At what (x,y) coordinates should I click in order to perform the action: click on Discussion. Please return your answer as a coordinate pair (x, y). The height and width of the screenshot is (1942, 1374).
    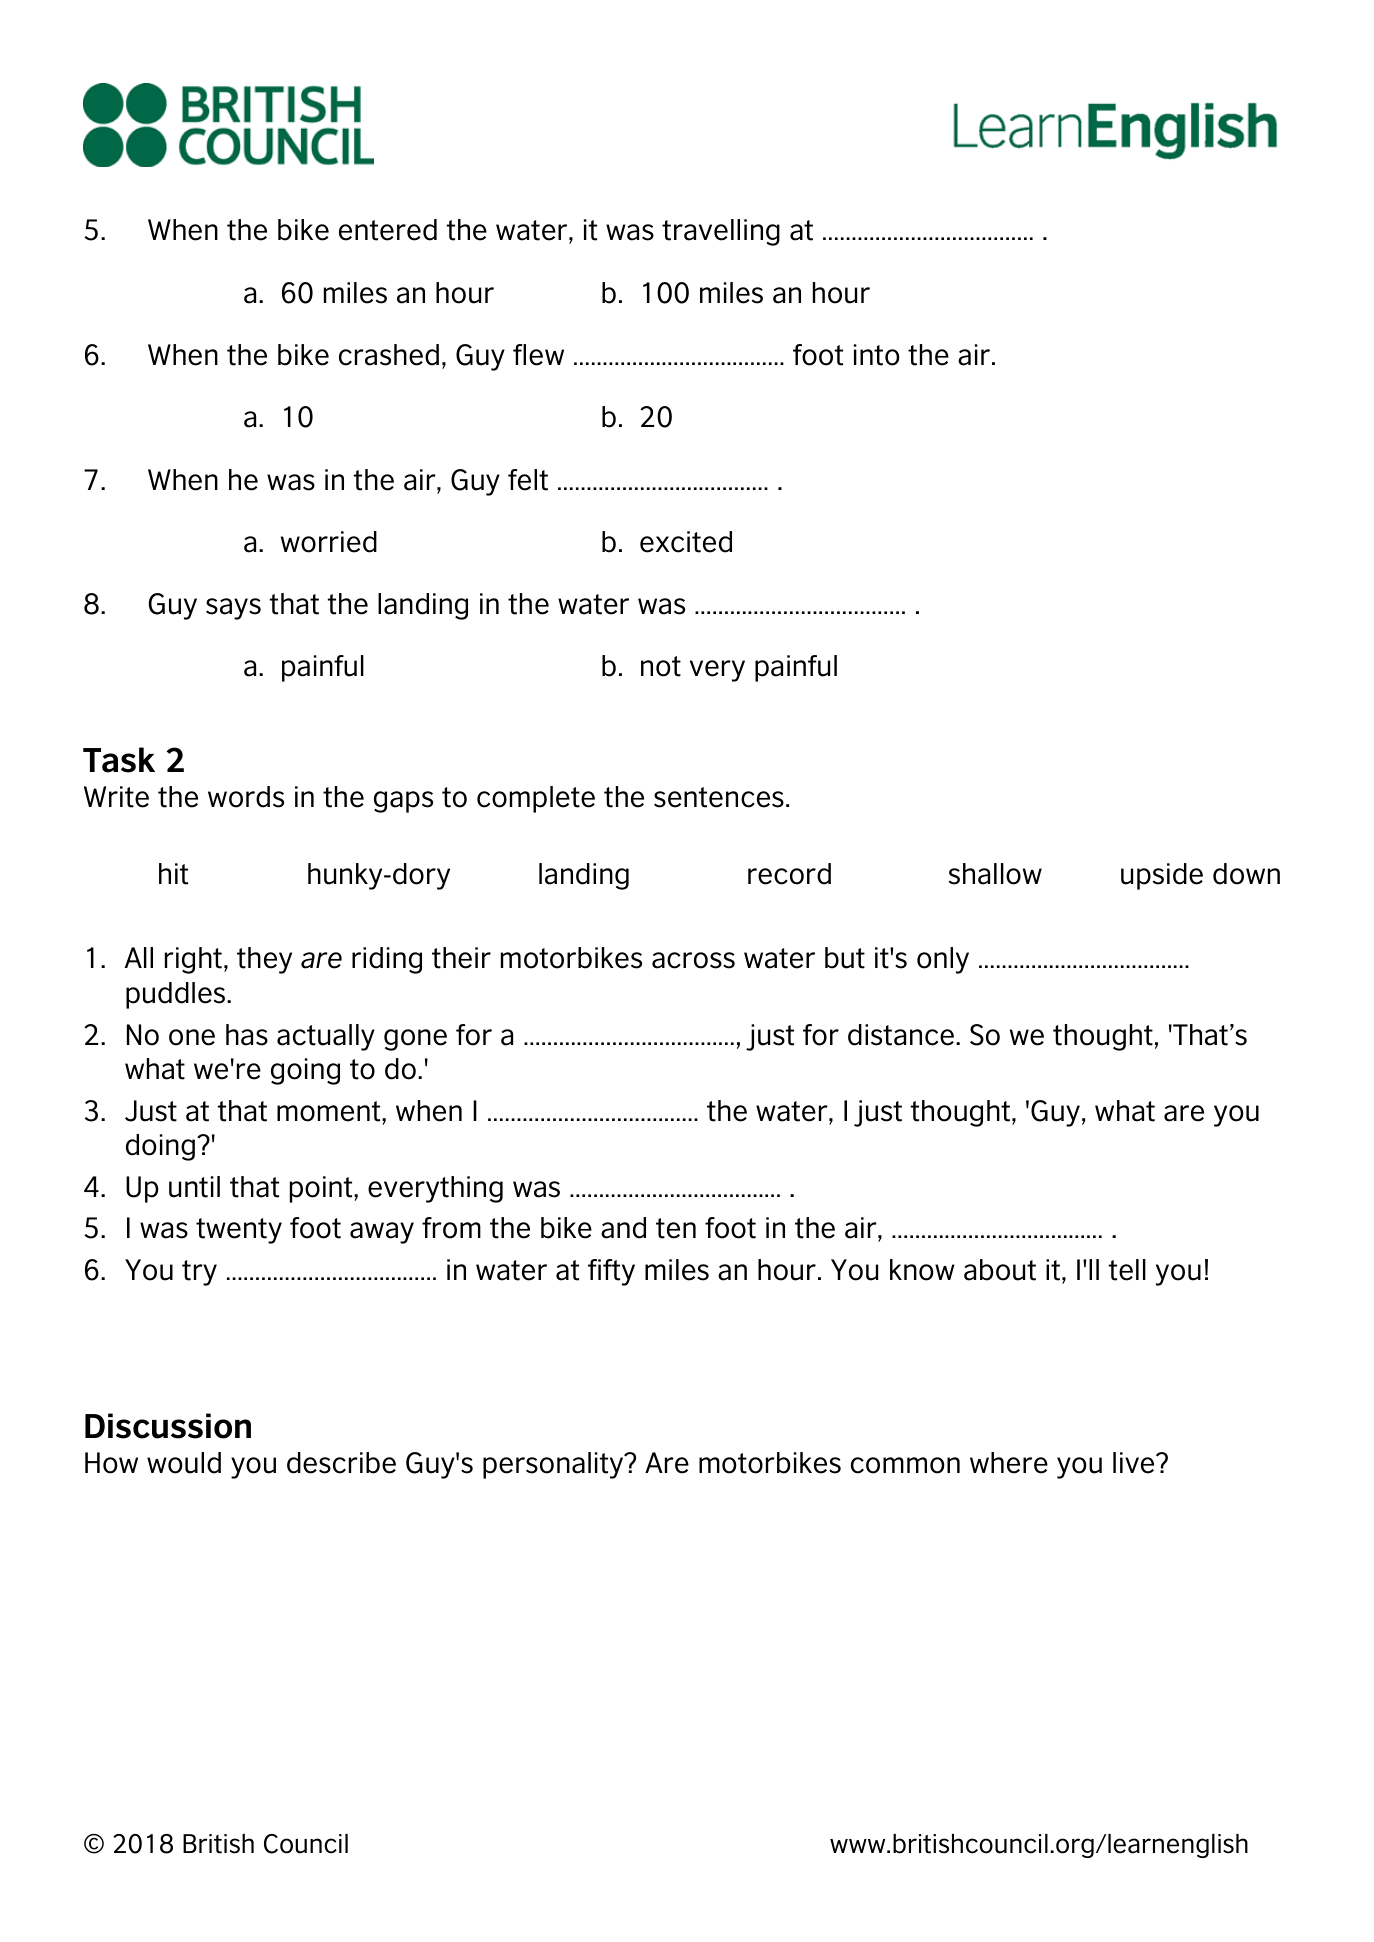
    Looking at the image, I should click on (168, 1426).
